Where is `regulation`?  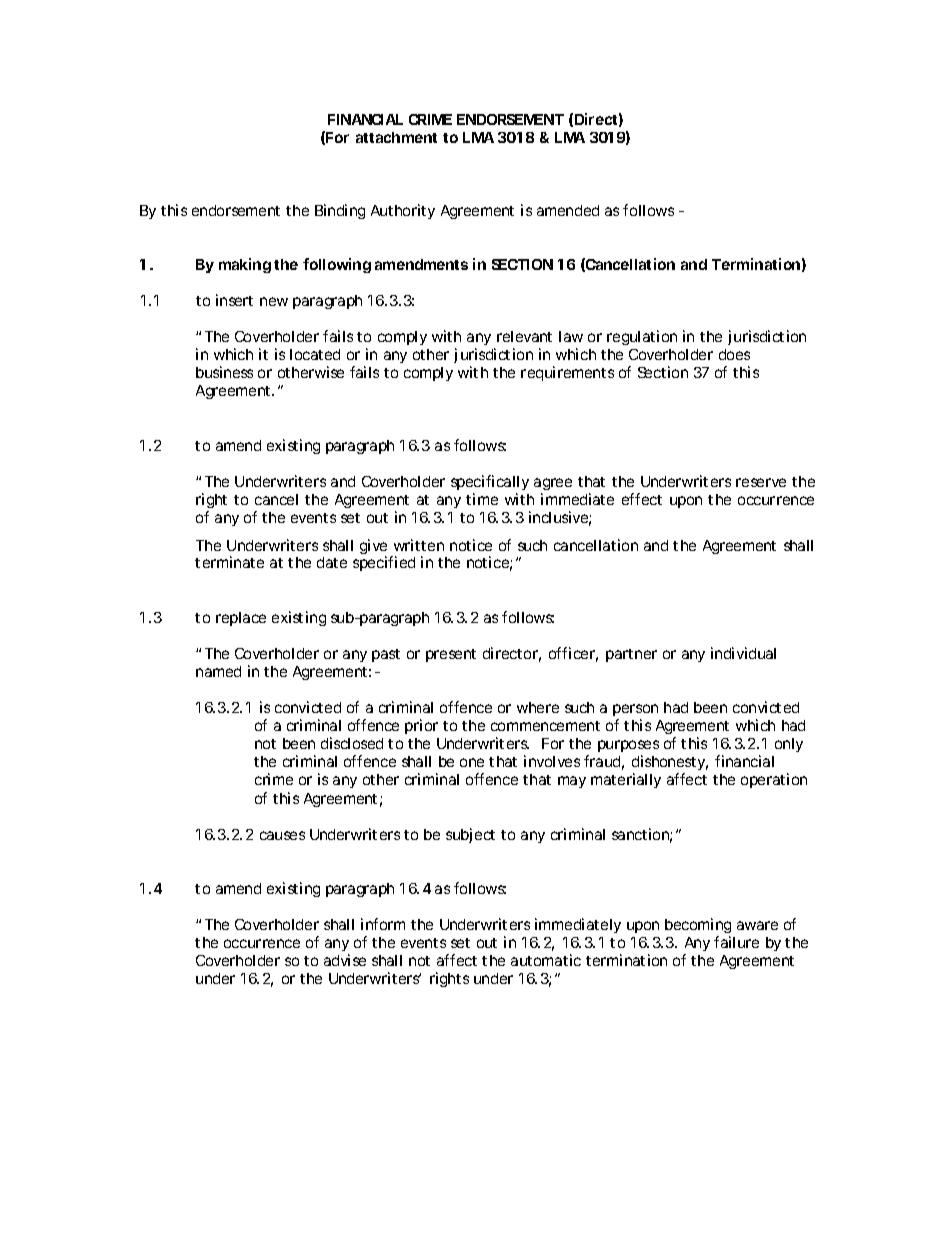 regulation is located at coordinates (642, 337).
